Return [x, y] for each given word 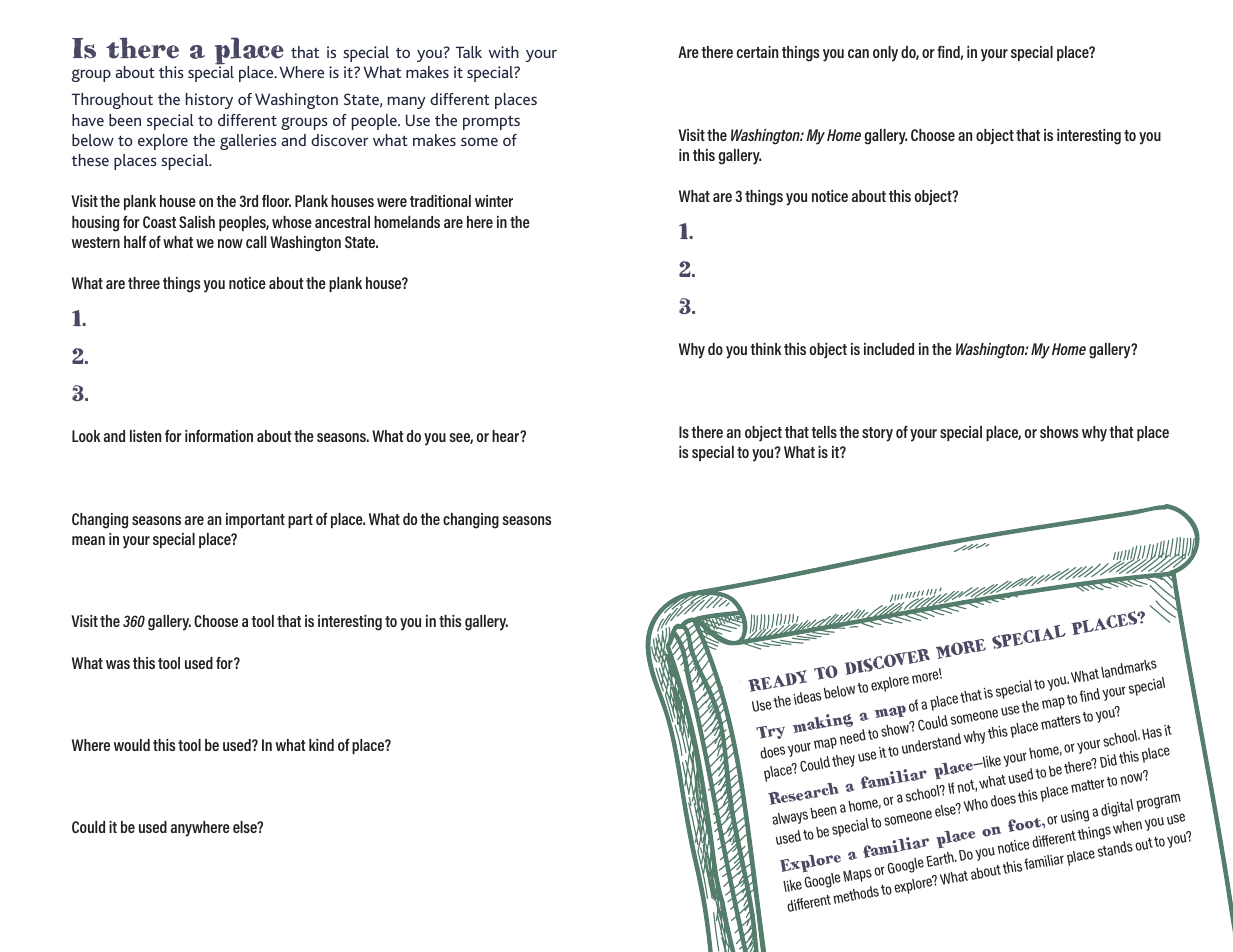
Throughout [112, 101]
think [766, 349]
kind [321, 745]
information [219, 436]
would [132, 745]
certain [757, 52]
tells [824, 432]
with [504, 52]
